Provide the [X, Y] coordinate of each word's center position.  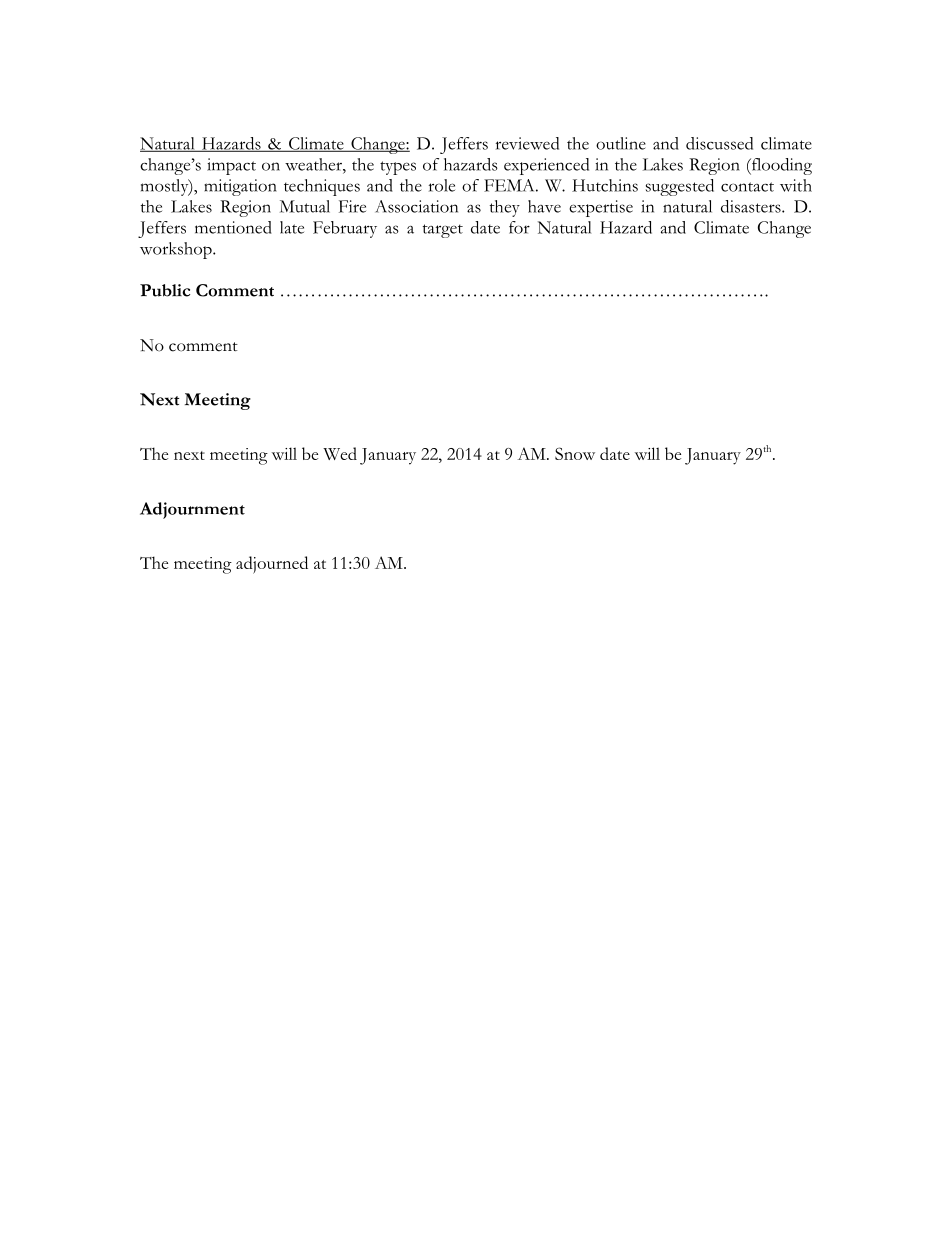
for [519, 227]
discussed [719, 143]
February [345, 229]
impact [231, 166]
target [443, 231]
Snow [575, 453]
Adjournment [192, 510]
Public [165, 290]
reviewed [527, 143]
